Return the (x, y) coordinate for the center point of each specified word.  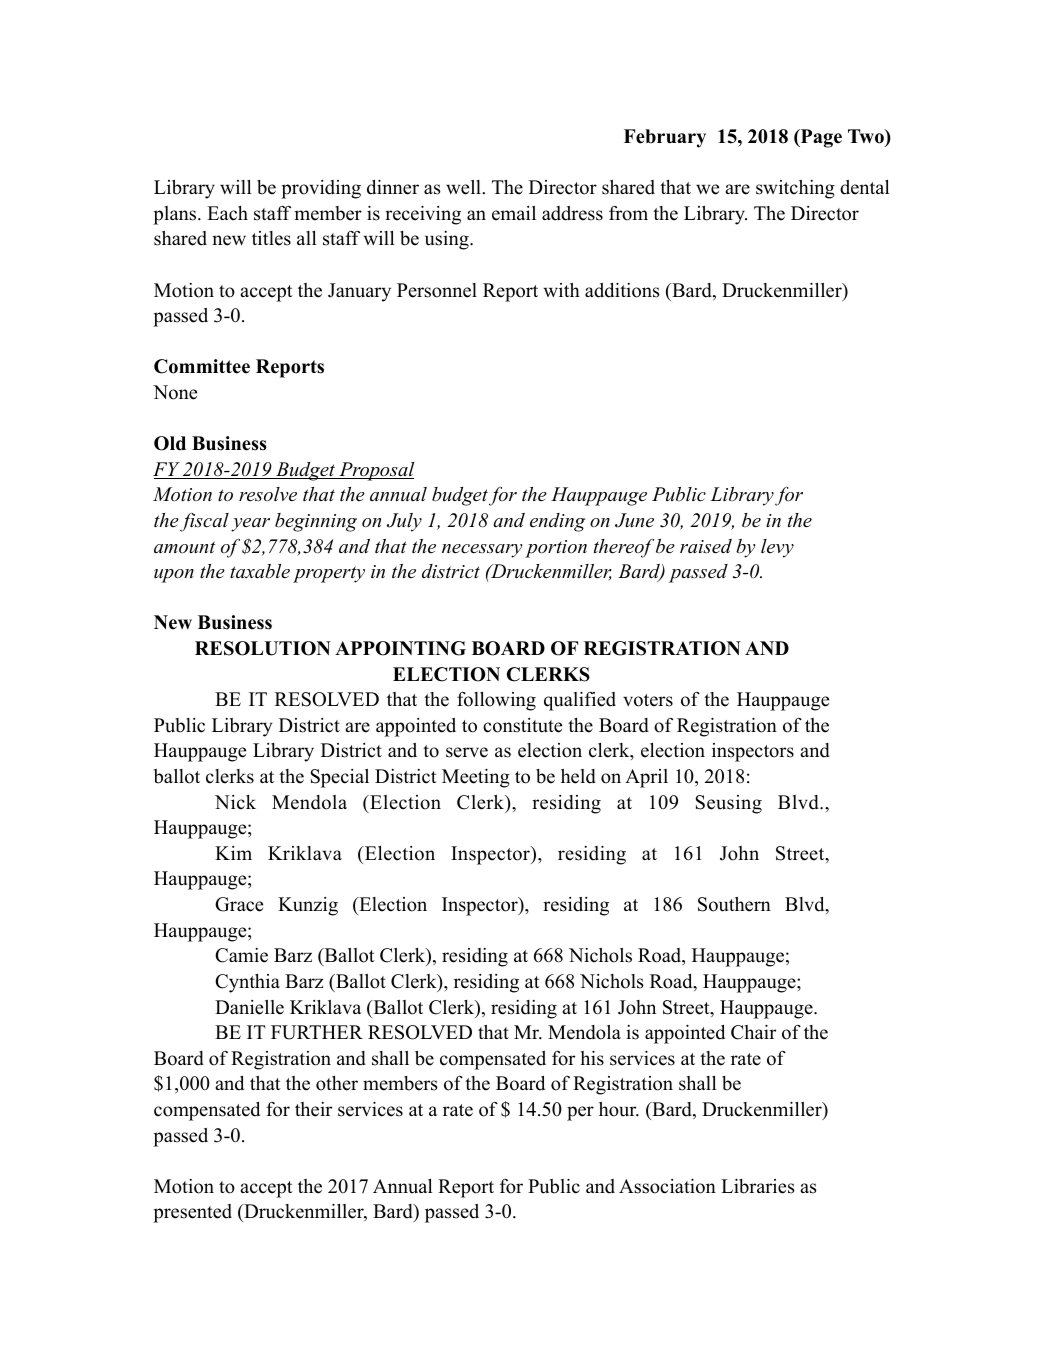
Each (227, 213)
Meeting (476, 778)
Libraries (758, 1186)
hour (619, 1109)
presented (192, 1213)
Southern (734, 904)
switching (795, 189)
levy (777, 548)
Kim (233, 853)
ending (557, 522)
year (250, 525)
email (514, 213)
